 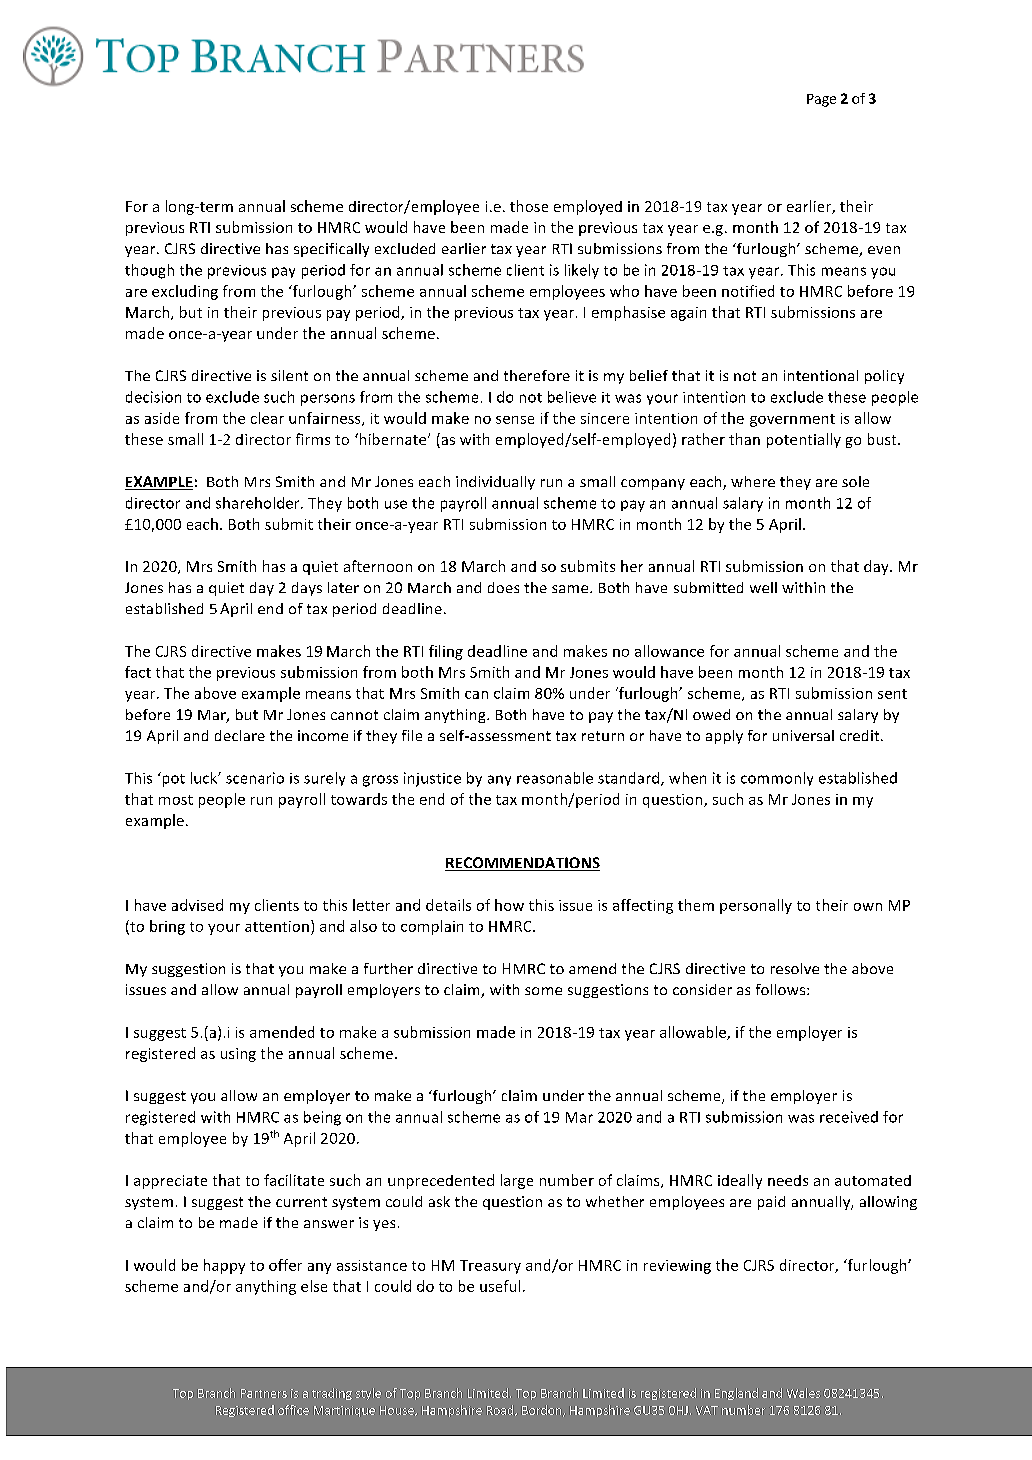 I want to click on those, so click(x=529, y=206).
